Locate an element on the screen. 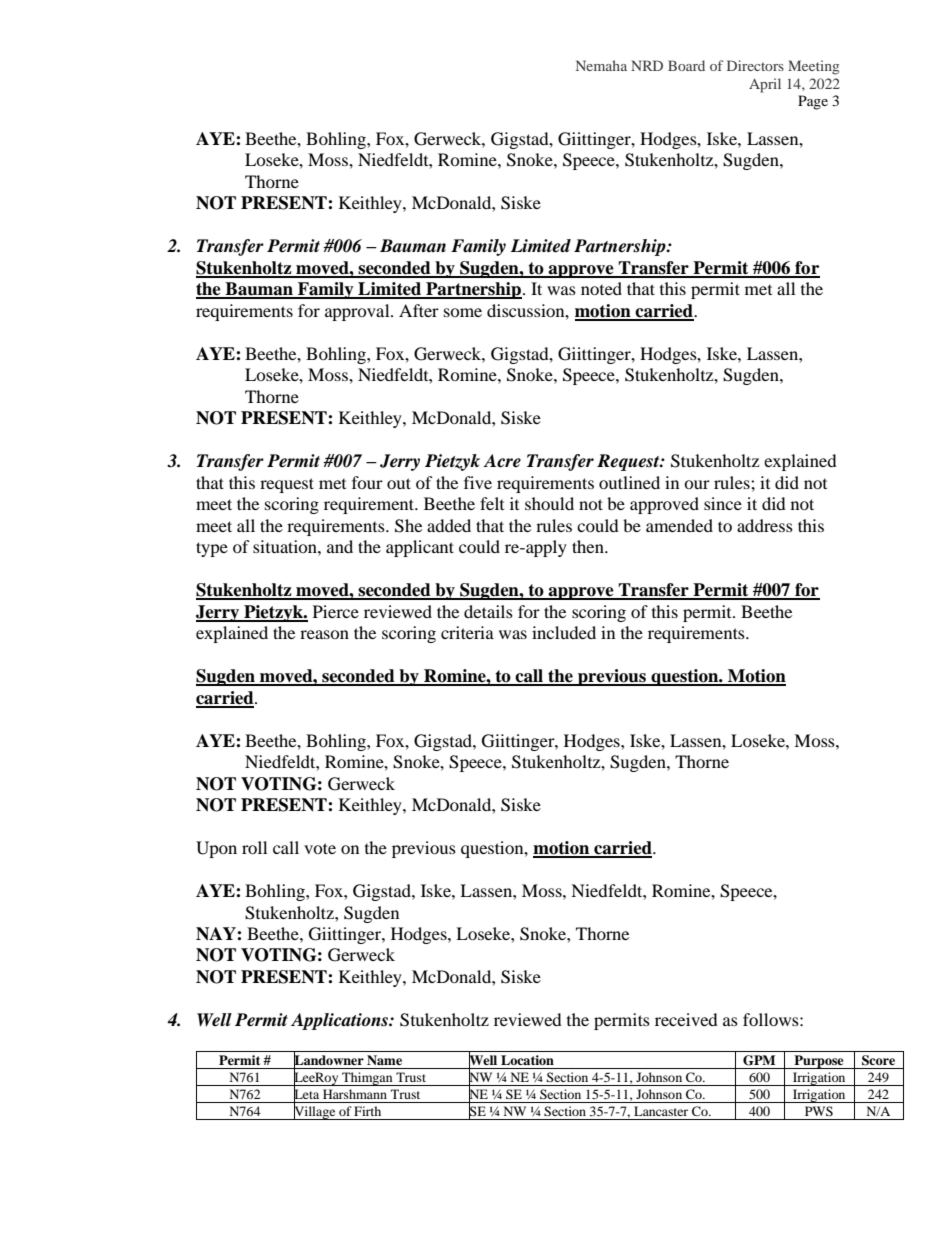 This screenshot has height=1233, width=952. roll is located at coordinates (254, 847).
